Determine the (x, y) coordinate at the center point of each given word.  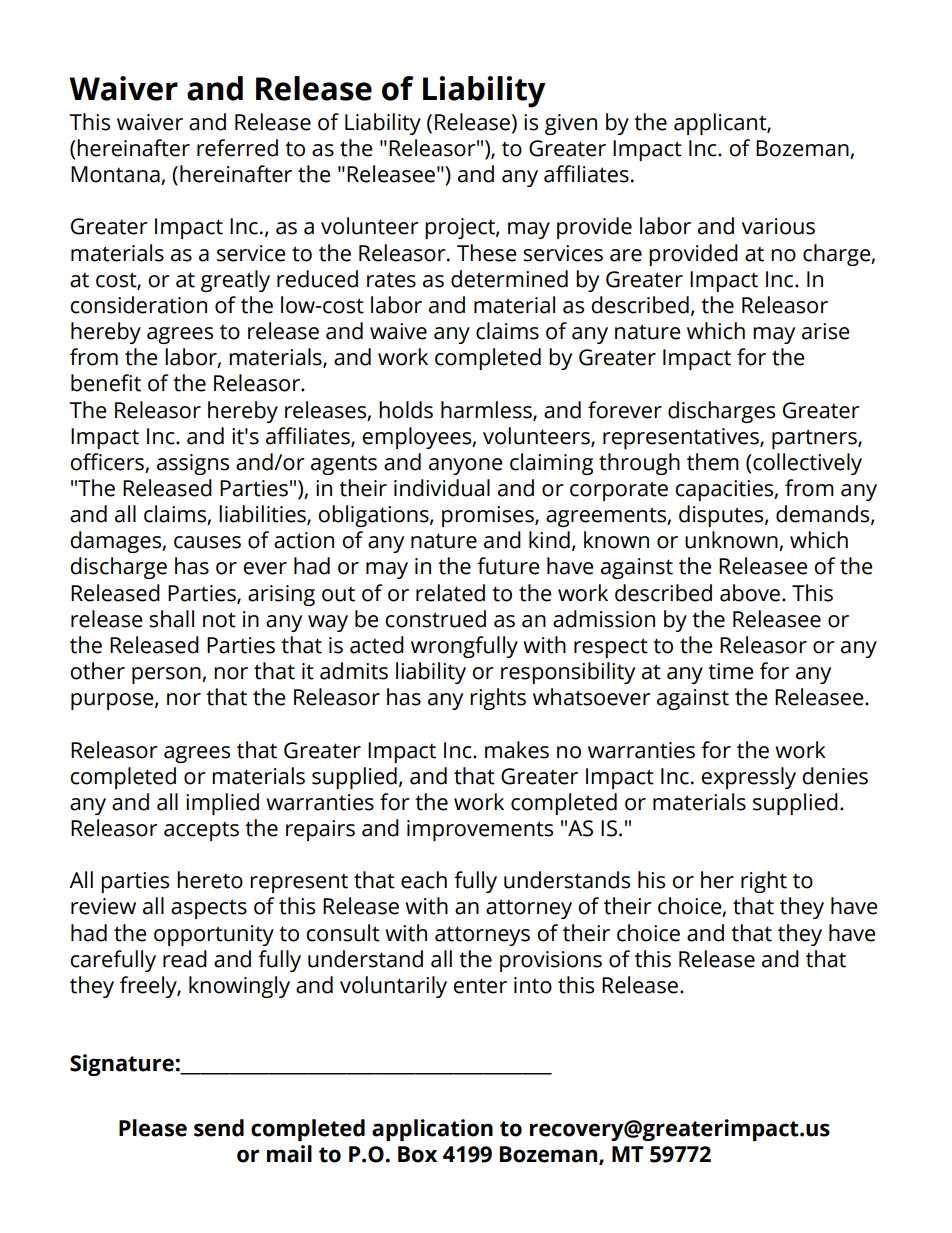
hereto (210, 880)
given (571, 124)
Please (153, 1128)
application (432, 1130)
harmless (487, 410)
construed (435, 619)
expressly (748, 778)
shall (171, 619)
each (424, 880)
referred (237, 148)
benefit (106, 383)
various (778, 226)
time (730, 671)
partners (815, 439)
